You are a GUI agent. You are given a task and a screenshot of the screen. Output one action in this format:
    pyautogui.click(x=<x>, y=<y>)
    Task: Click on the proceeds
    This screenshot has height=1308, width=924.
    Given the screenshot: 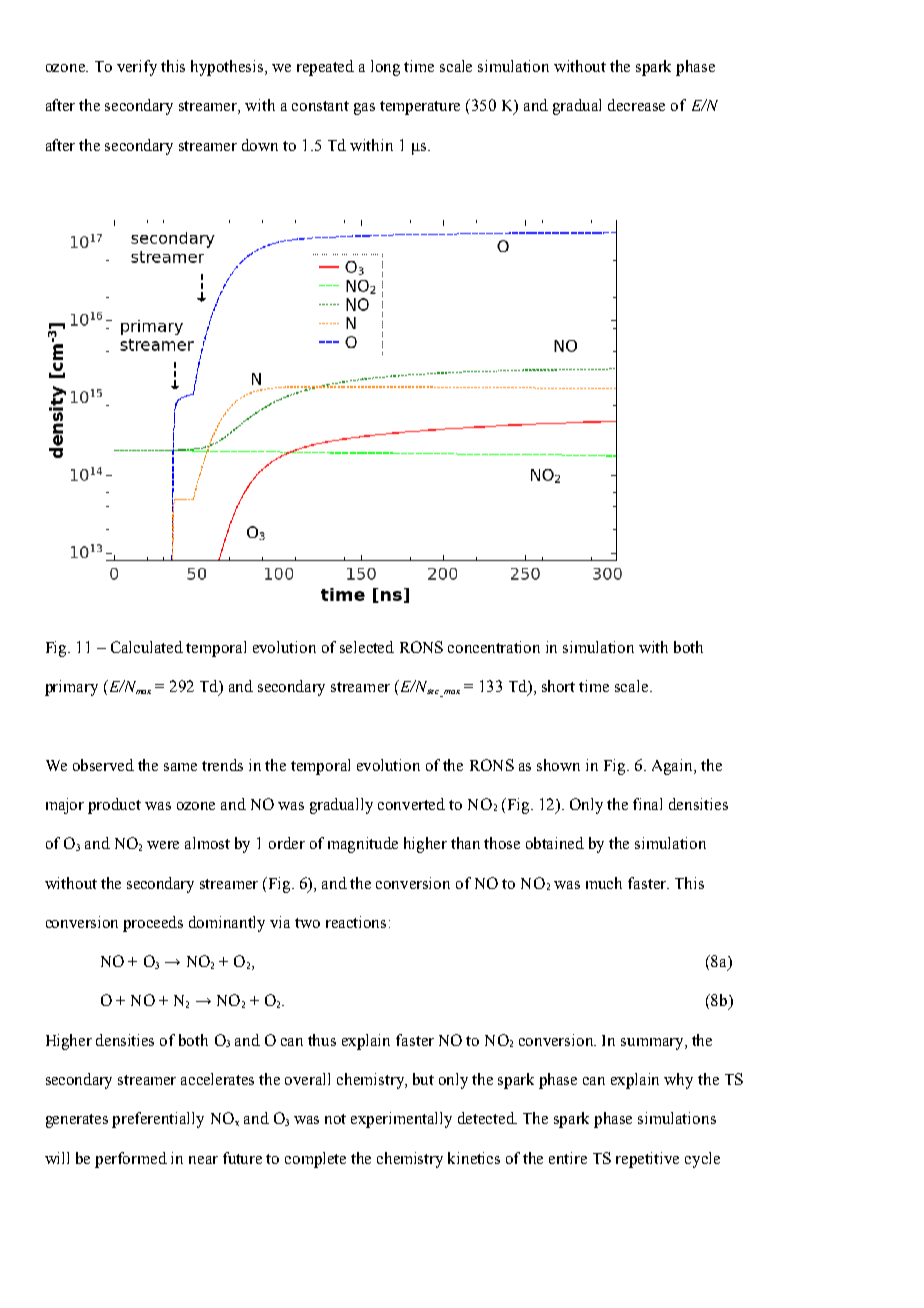 What is the action you would take?
    pyautogui.click(x=153, y=924)
